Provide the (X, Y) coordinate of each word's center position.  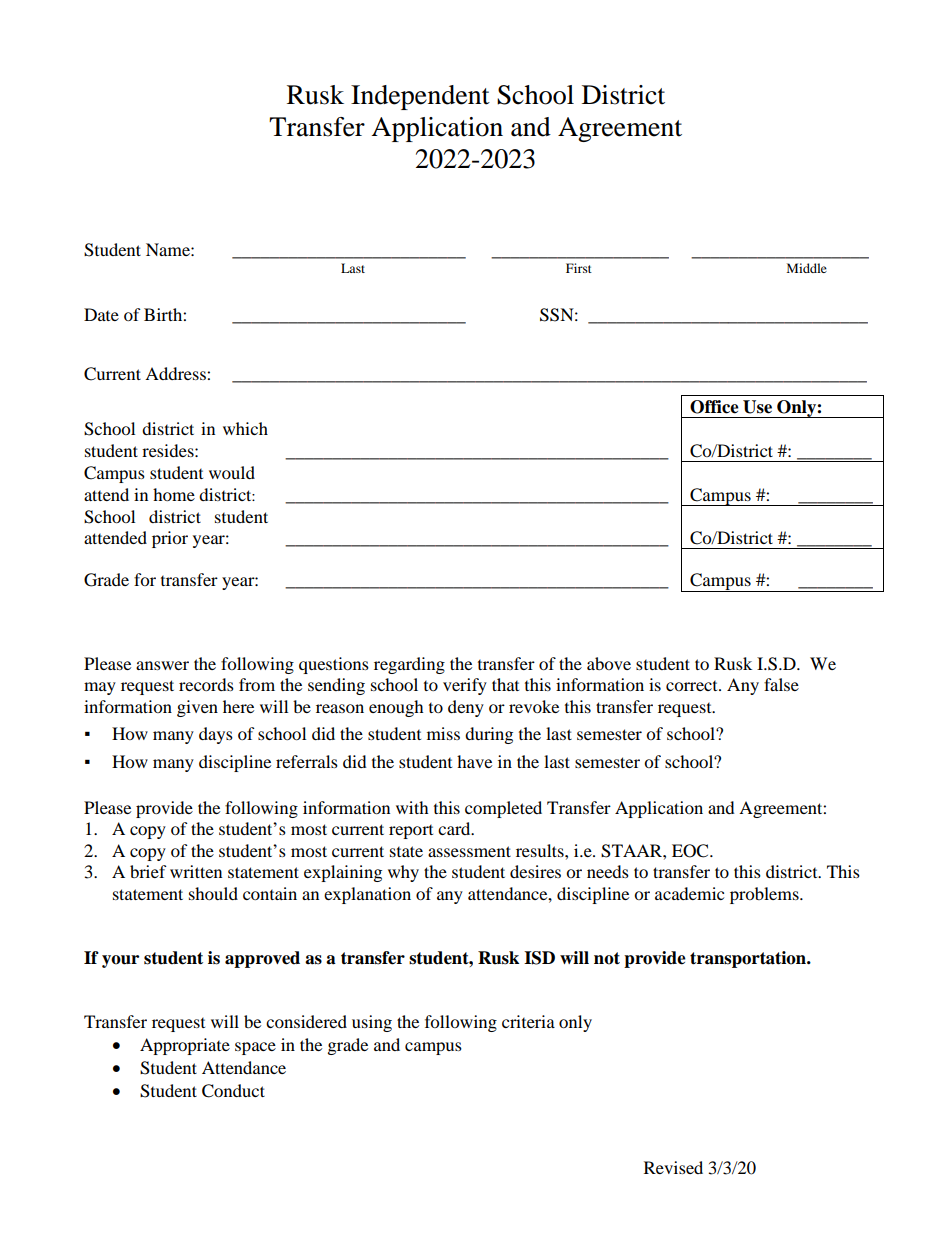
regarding (409, 665)
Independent (420, 97)
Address (176, 373)
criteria (528, 1021)
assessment (469, 851)
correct (693, 686)
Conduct (233, 1091)
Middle (807, 268)
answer (162, 665)
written (196, 871)
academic (689, 893)
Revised (673, 1167)
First (579, 268)
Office (714, 407)
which (245, 428)
